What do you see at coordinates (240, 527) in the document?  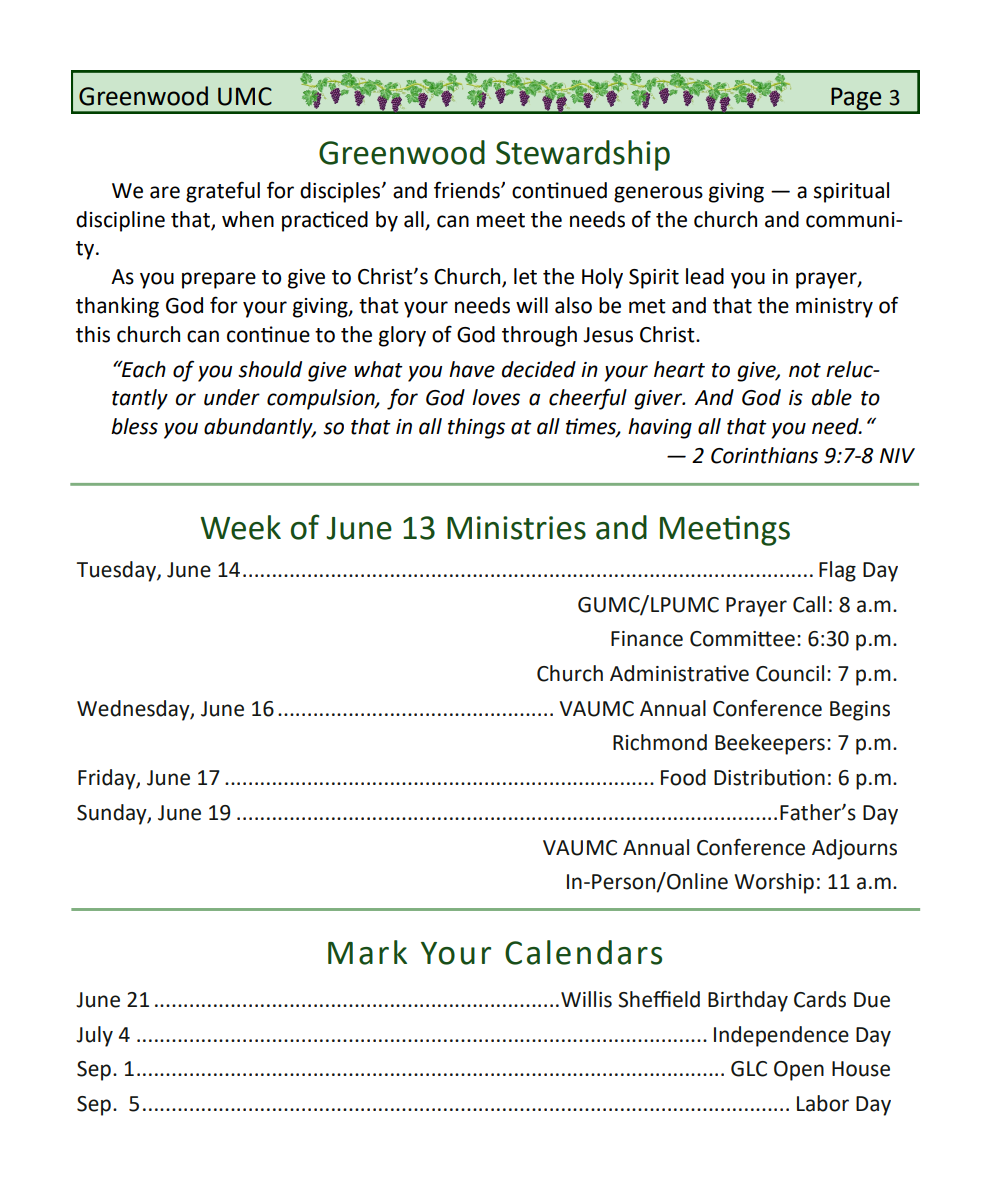 I see `Week` at bounding box center [240, 527].
